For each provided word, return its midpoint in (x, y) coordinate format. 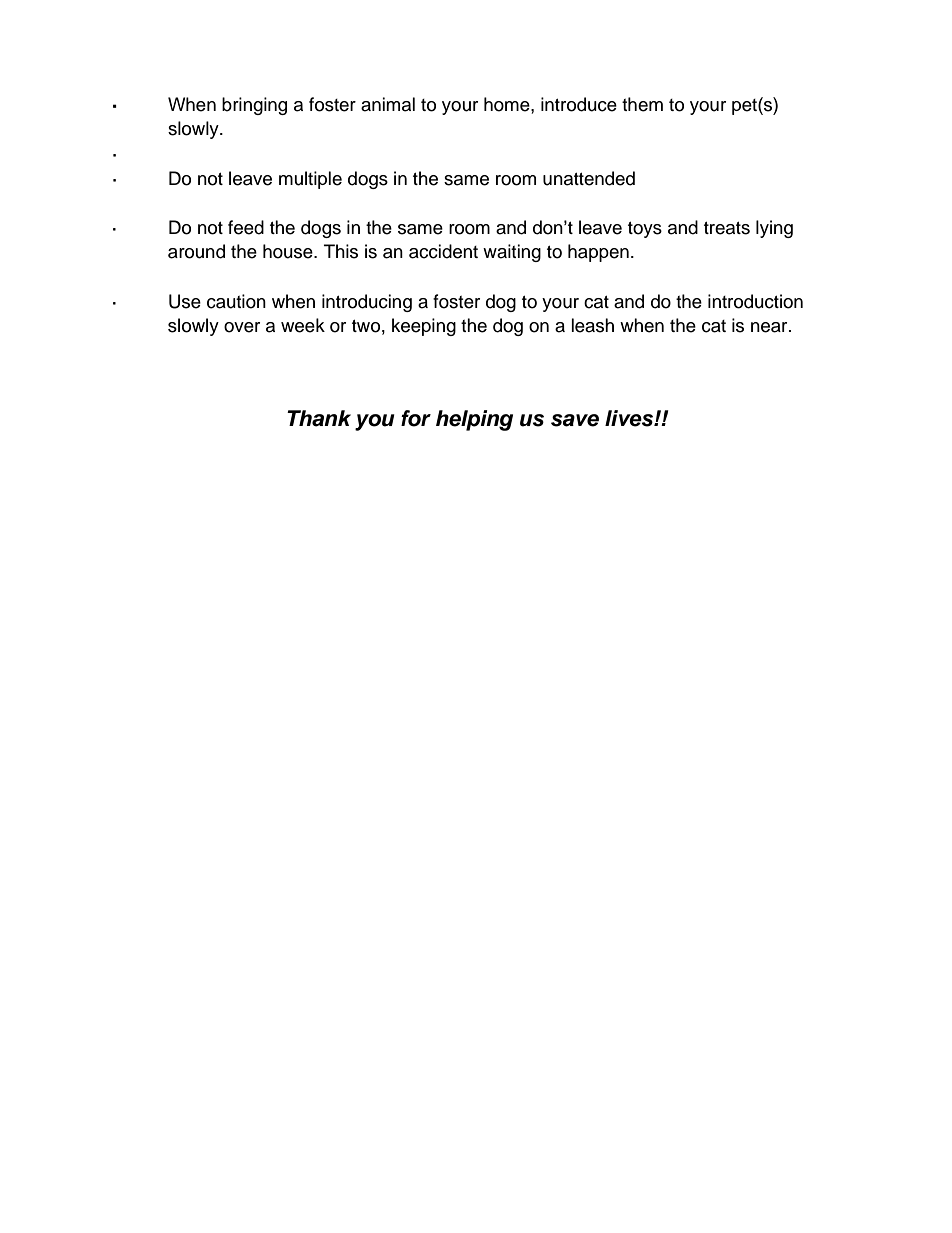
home (508, 104)
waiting (512, 253)
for (416, 418)
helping (474, 420)
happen (598, 253)
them (642, 104)
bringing (254, 106)
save (575, 420)
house (289, 251)
